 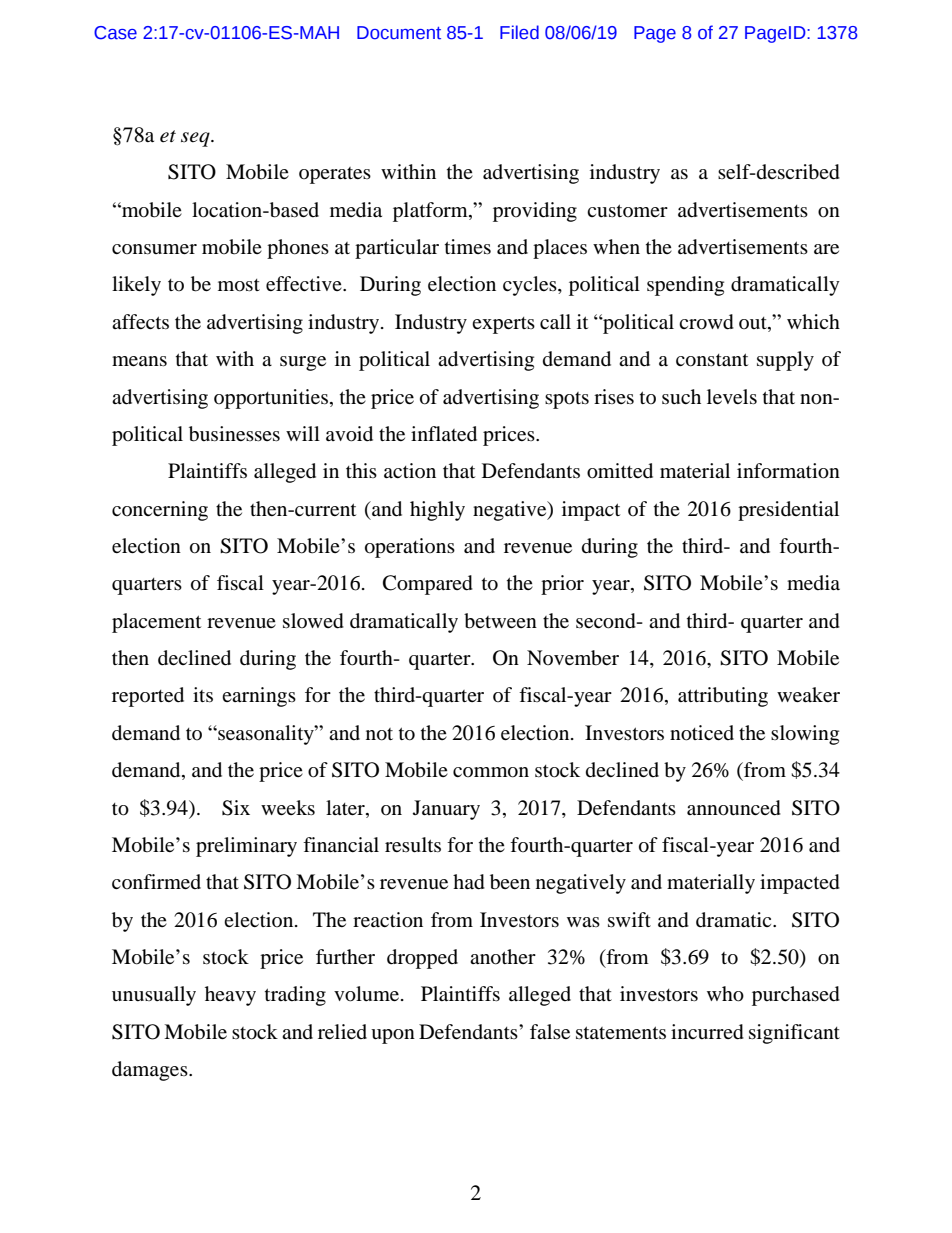 I want to click on upon, so click(x=393, y=1036).
